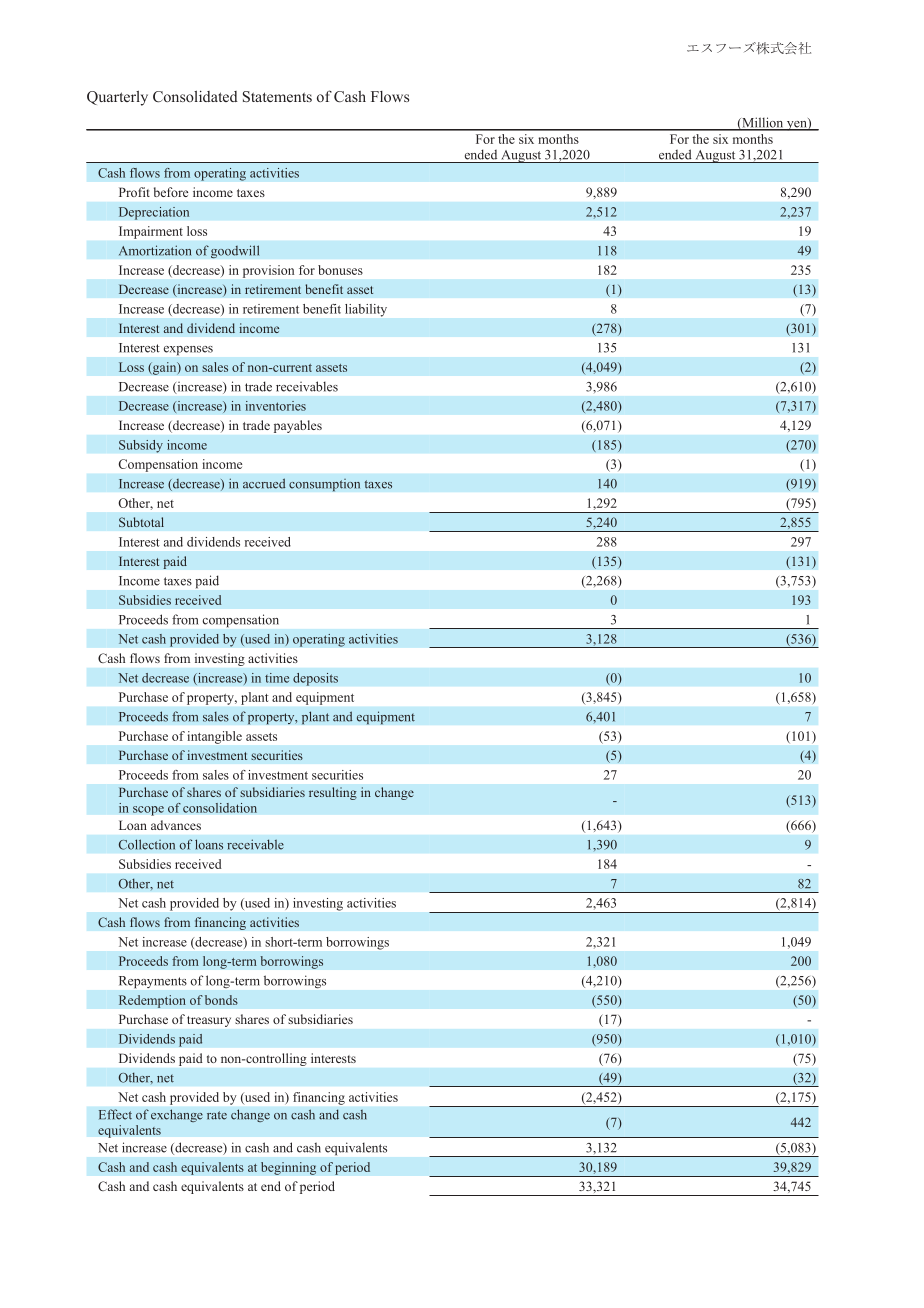 This page has height=1308, width=924. I want to click on Consolidated, so click(195, 96).
